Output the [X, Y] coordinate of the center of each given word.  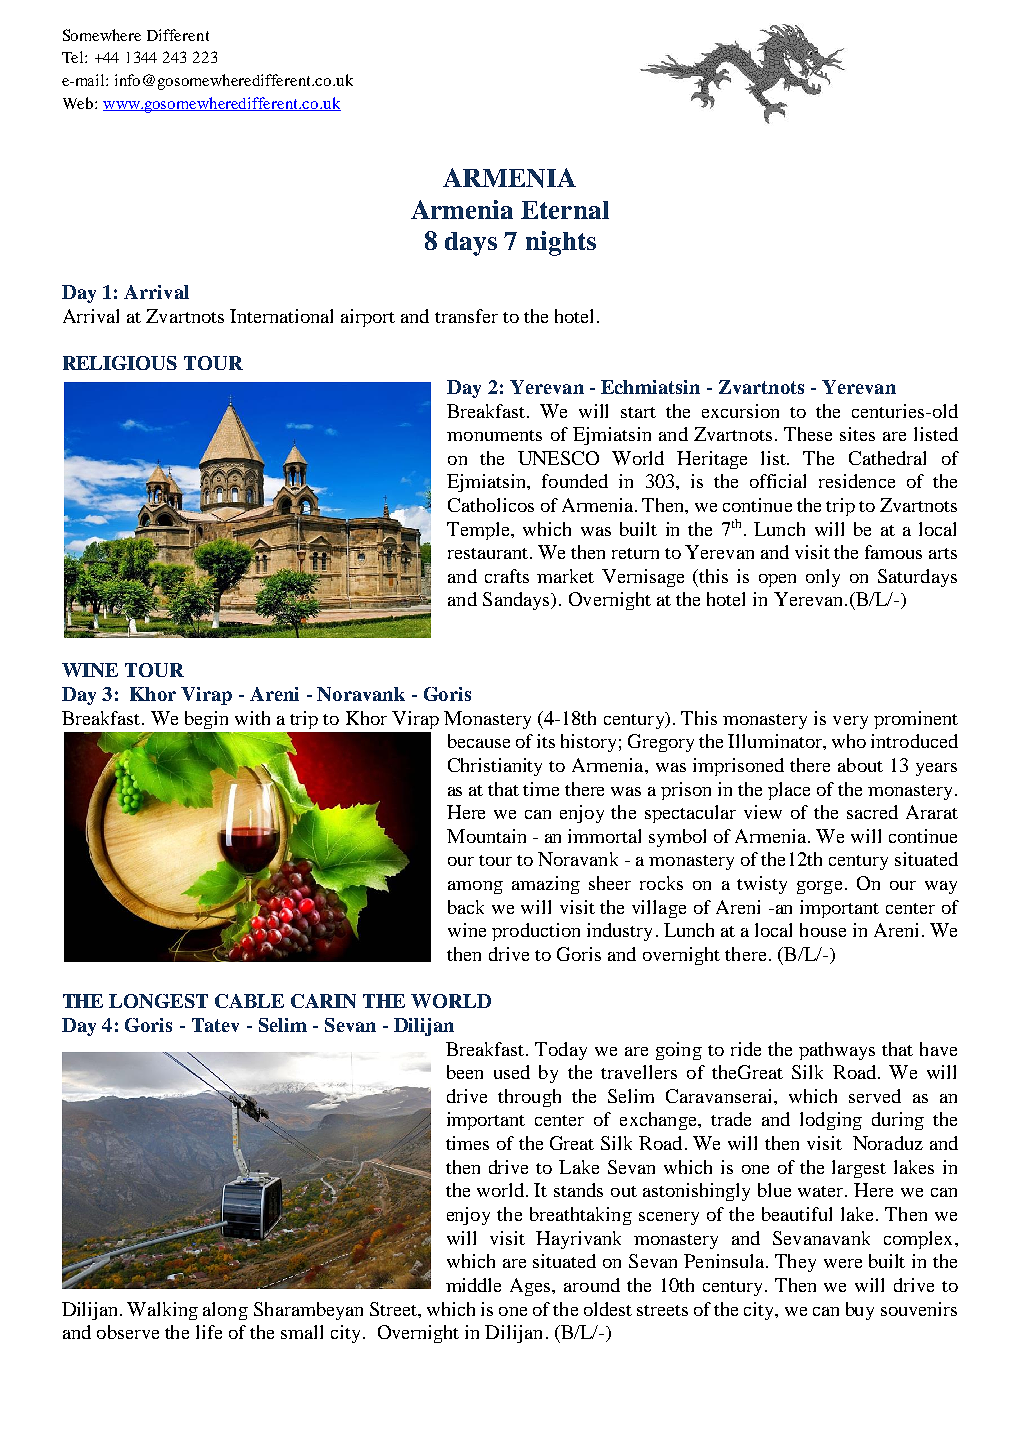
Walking [162, 1311]
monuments [494, 435]
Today [561, 1051]
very [850, 722]
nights [561, 243]
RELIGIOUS [120, 363]
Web [79, 103]
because [479, 741]
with [252, 718]
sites [857, 434]
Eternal [565, 210]
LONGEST [158, 1001]
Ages [531, 1287]
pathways [837, 1051]
